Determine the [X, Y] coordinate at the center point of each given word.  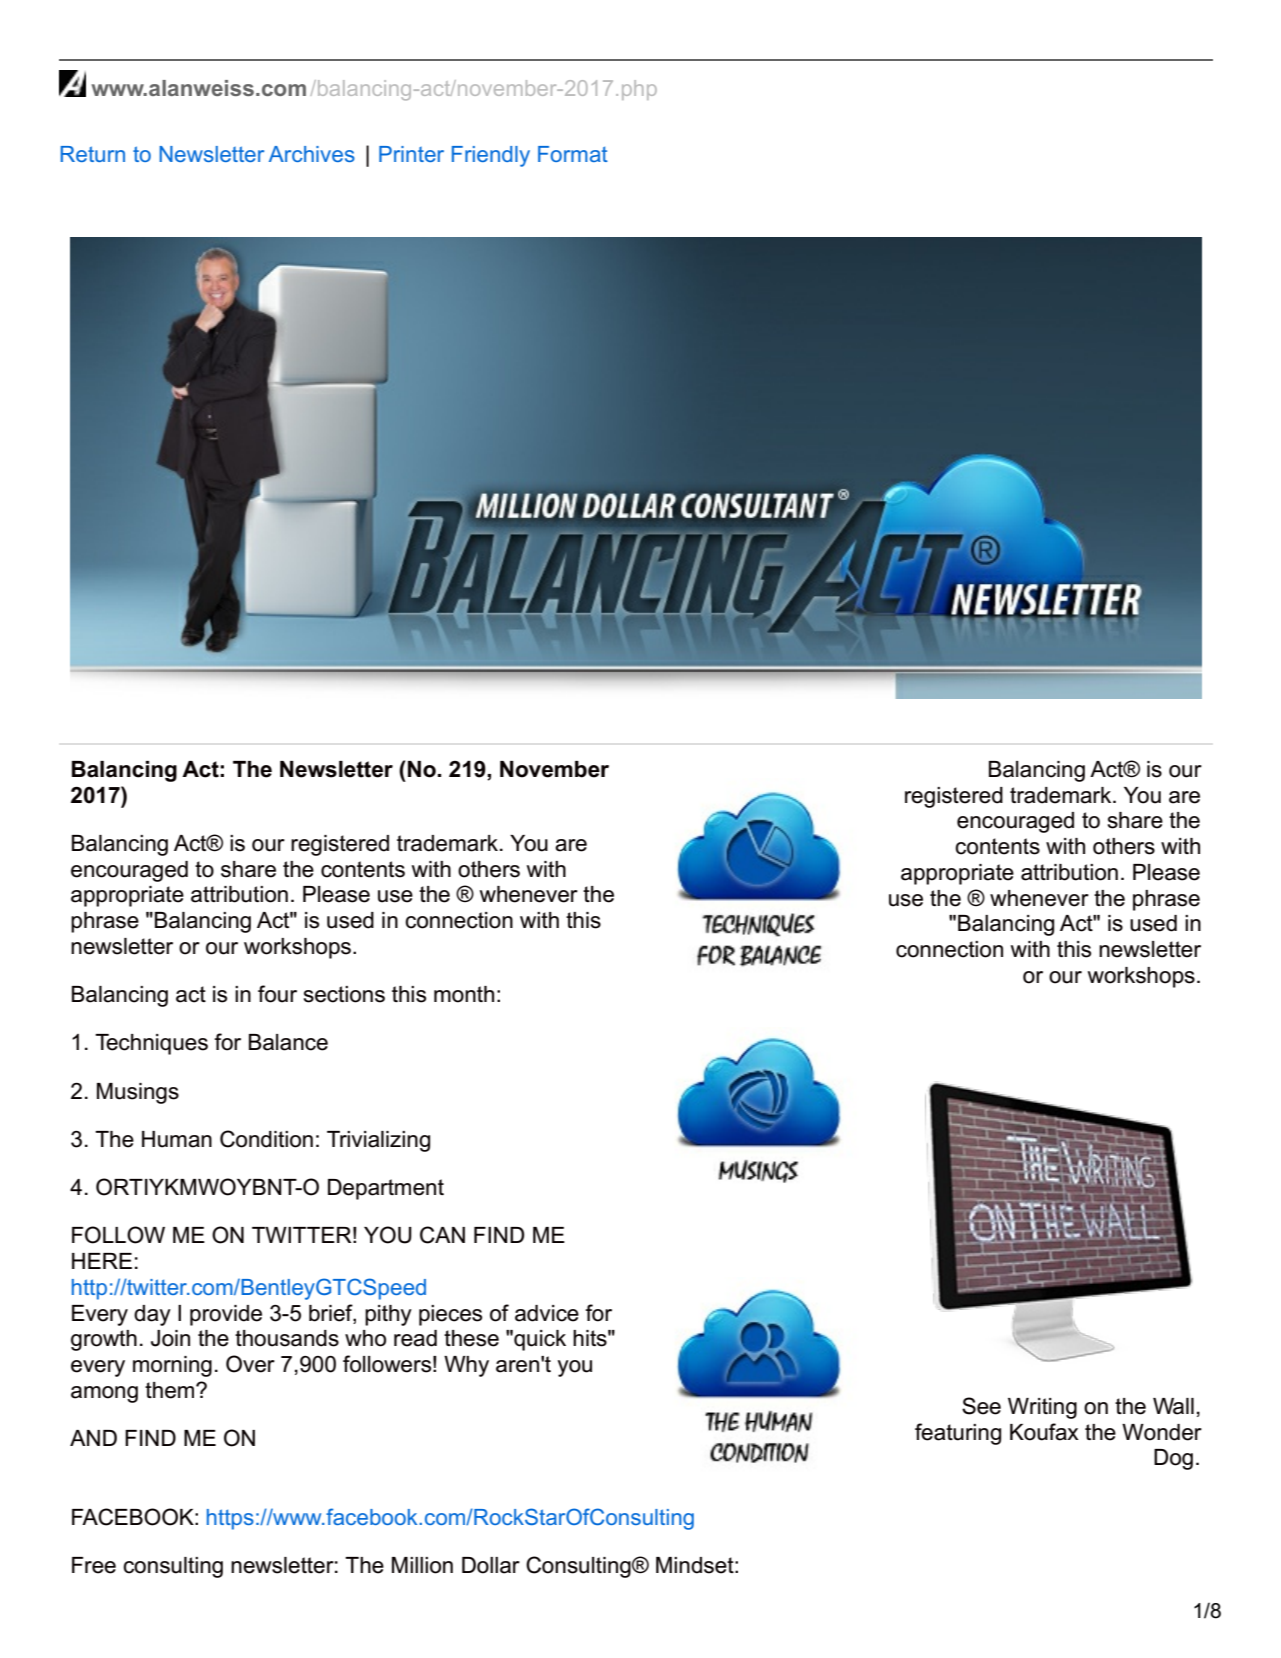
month [464, 994]
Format [573, 154]
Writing [1042, 1408]
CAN [442, 1235]
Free [94, 1565]
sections [344, 994]
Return [93, 154]
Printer [411, 154]
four [277, 994]
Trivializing [378, 1141]
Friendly [491, 156]
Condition [266, 1139]
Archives [312, 154]
